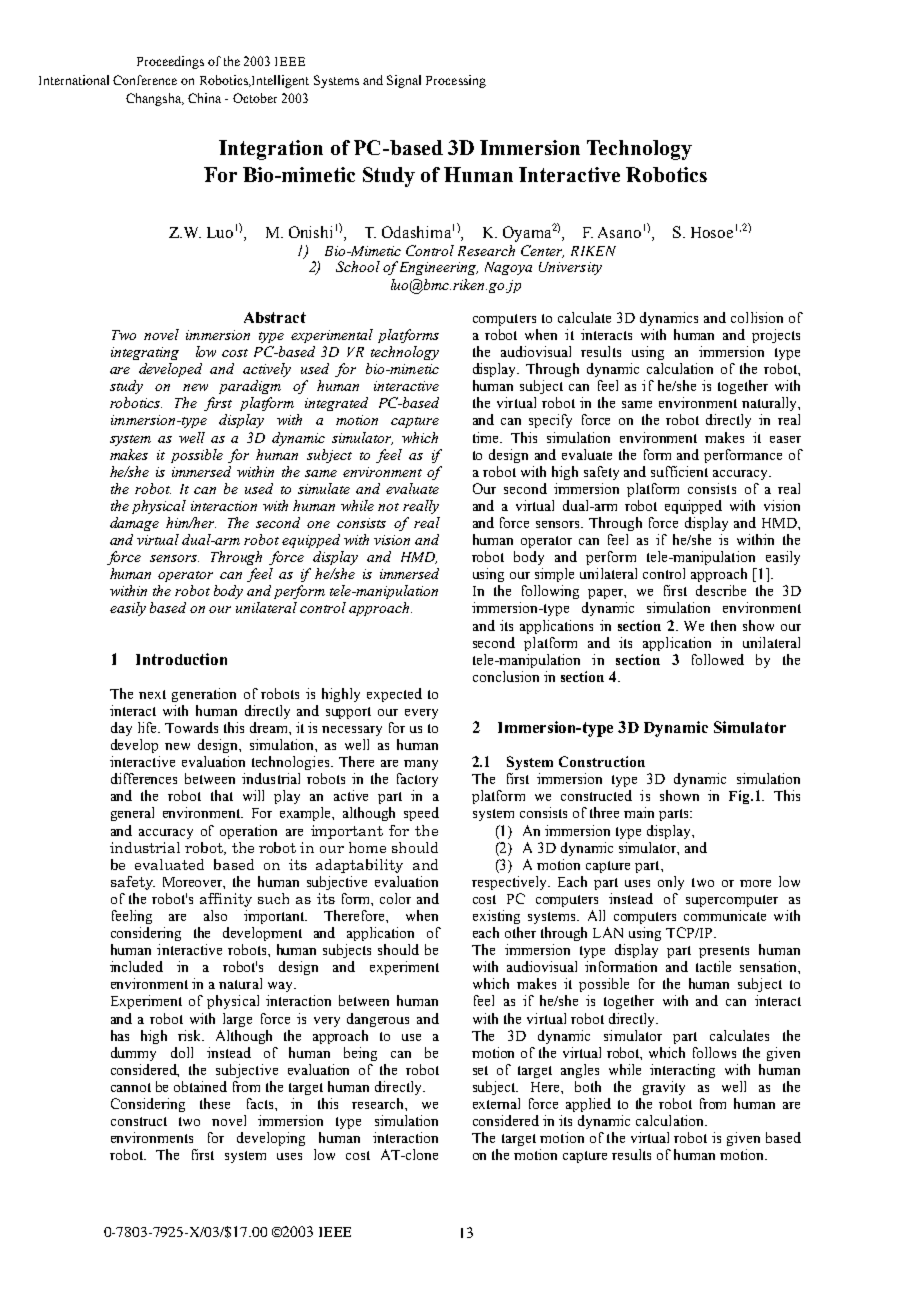  What do you see at coordinates (200, 1086) in the page?
I see `obtained` at bounding box center [200, 1086].
